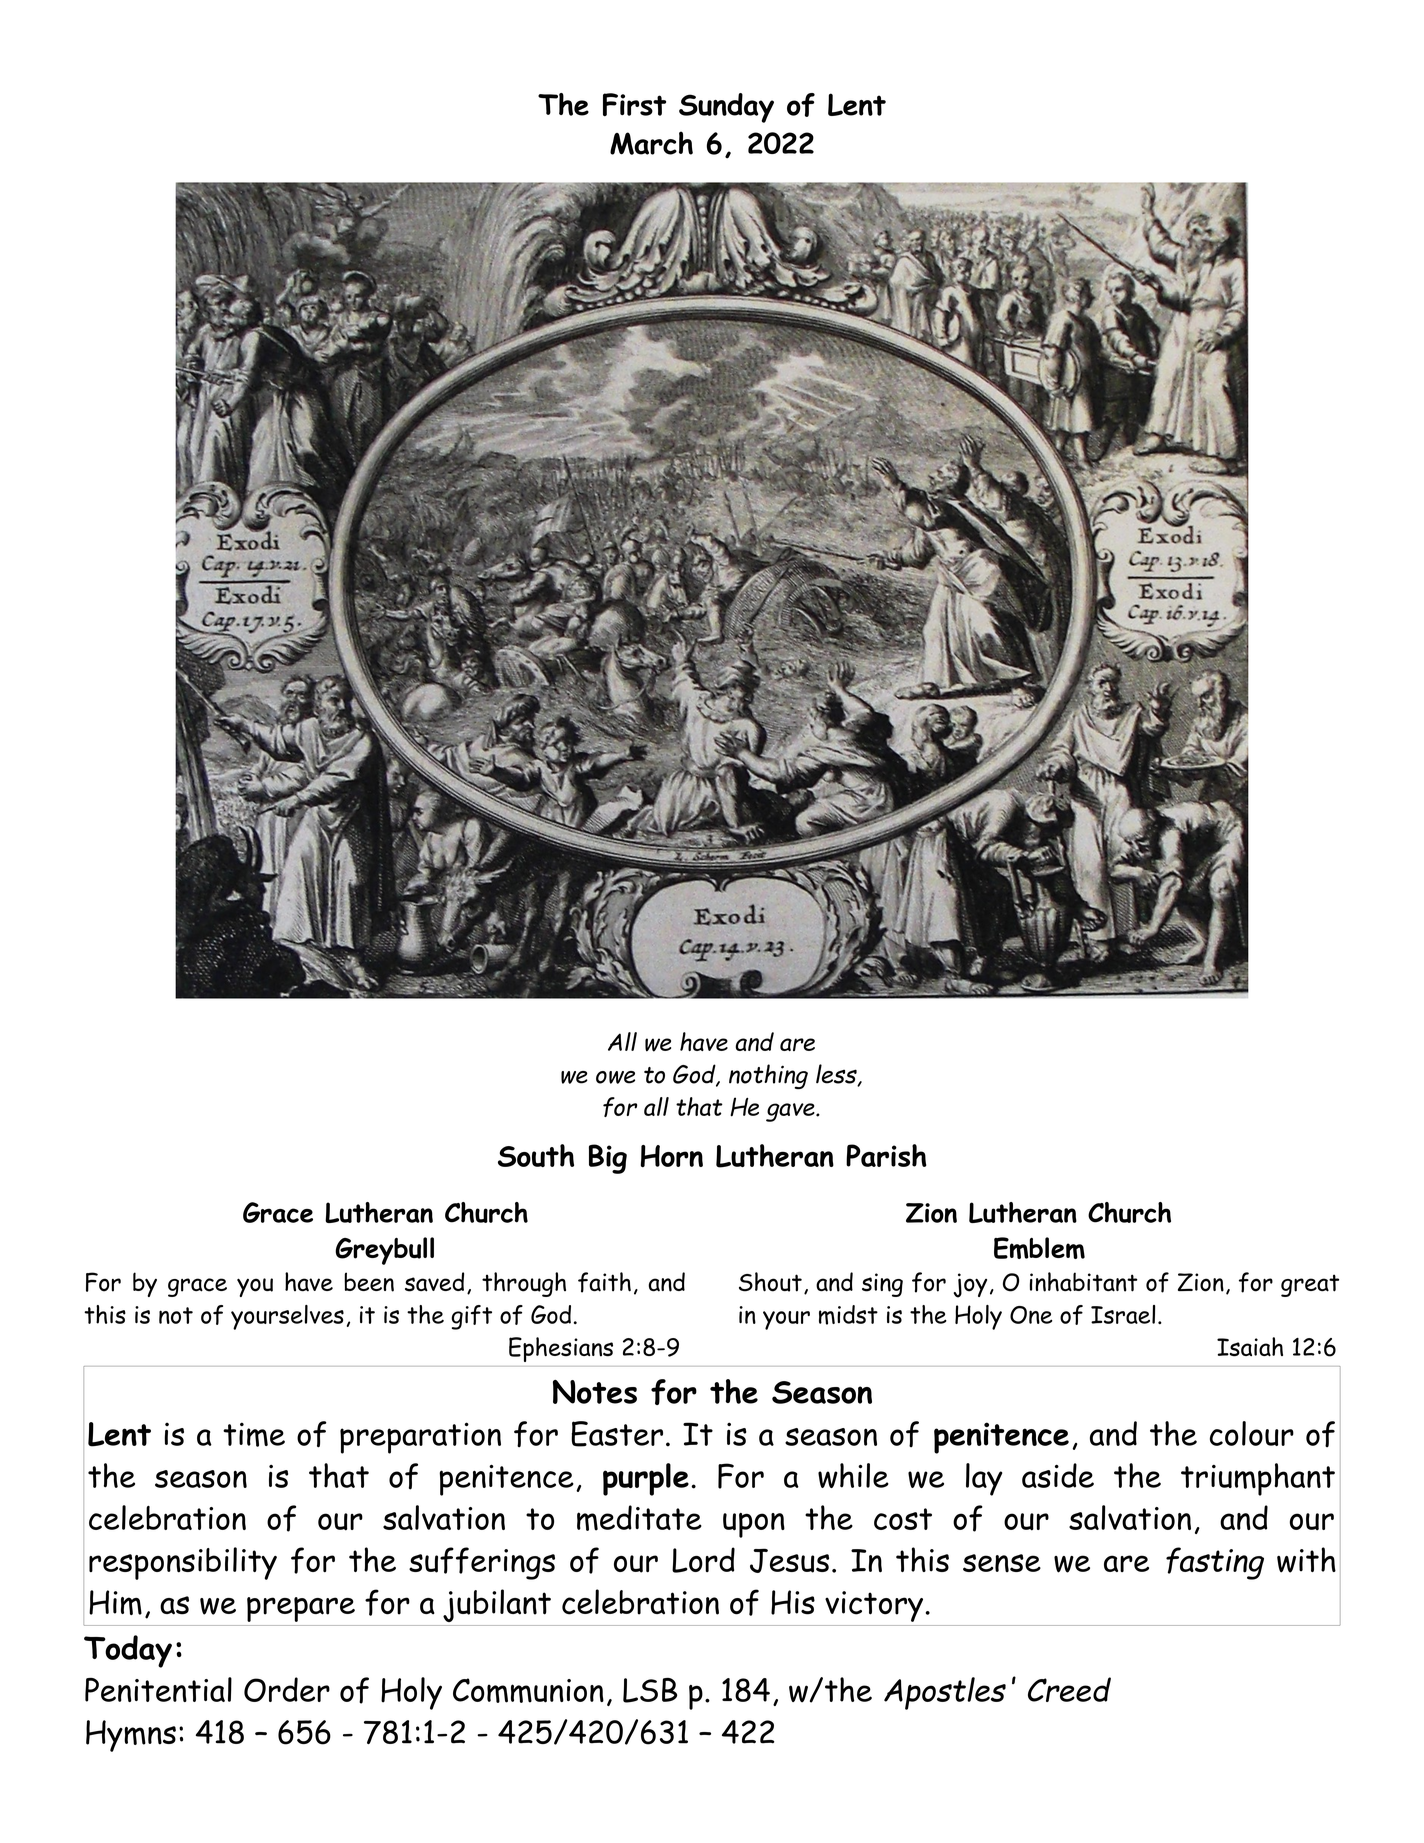 The image size is (1424, 1843). I want to click on nothing, so click(768, 1076).
